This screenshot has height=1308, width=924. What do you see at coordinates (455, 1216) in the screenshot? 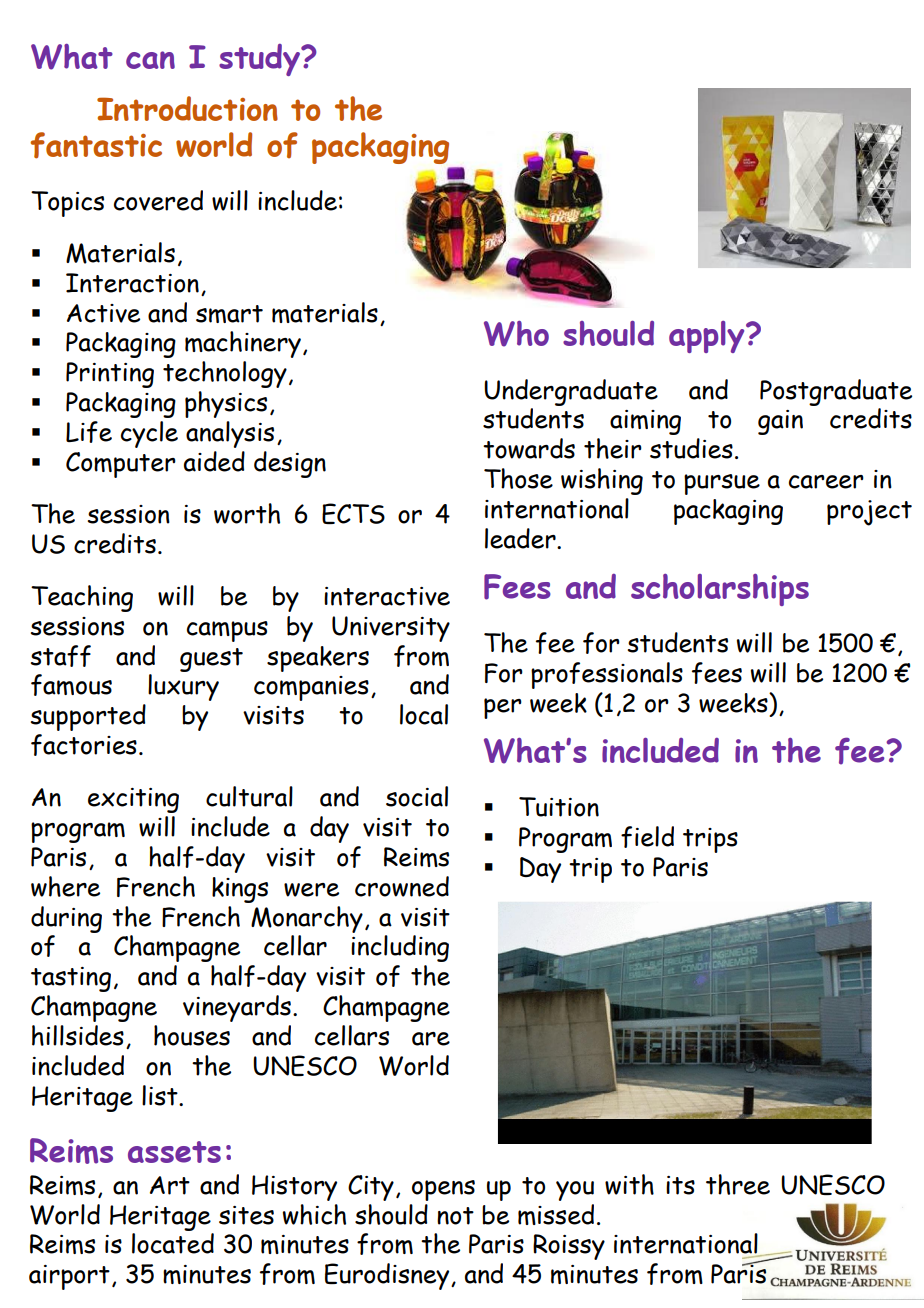
I see `not` at bounding box center [455, 1216].
